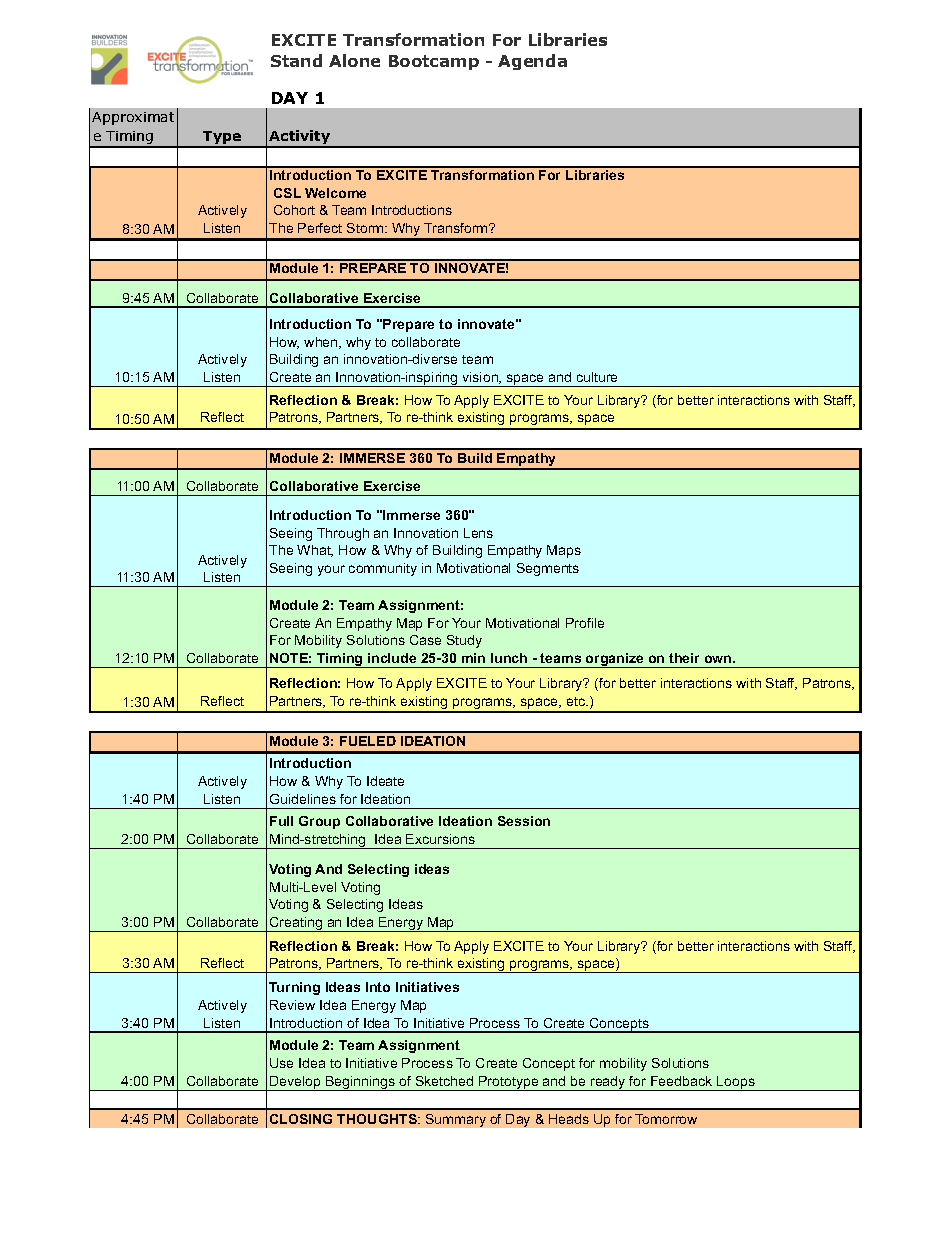 Image resolution: width=952 pixels, height=1233 pixels. What do you see at coordinates (532, 62) in the page?
I see `Agenda` at bounding box center [532, 62].
